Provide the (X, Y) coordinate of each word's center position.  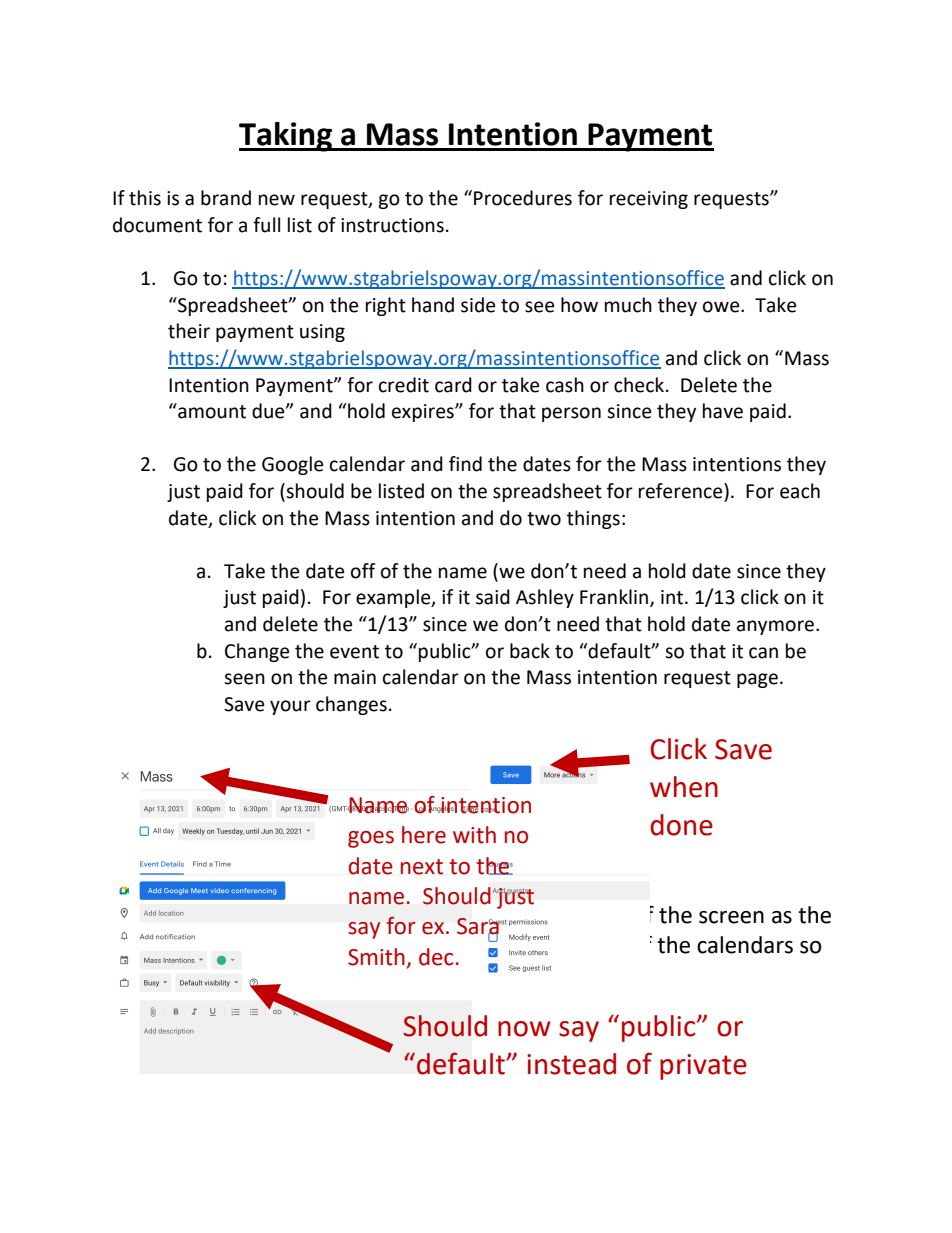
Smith (376, 957)
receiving (649, 200)
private (703, 1067)
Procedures (523, 198)
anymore (777, 627)
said (493, 597)
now (524, 1029)
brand (226, 198)
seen (244, 679)
